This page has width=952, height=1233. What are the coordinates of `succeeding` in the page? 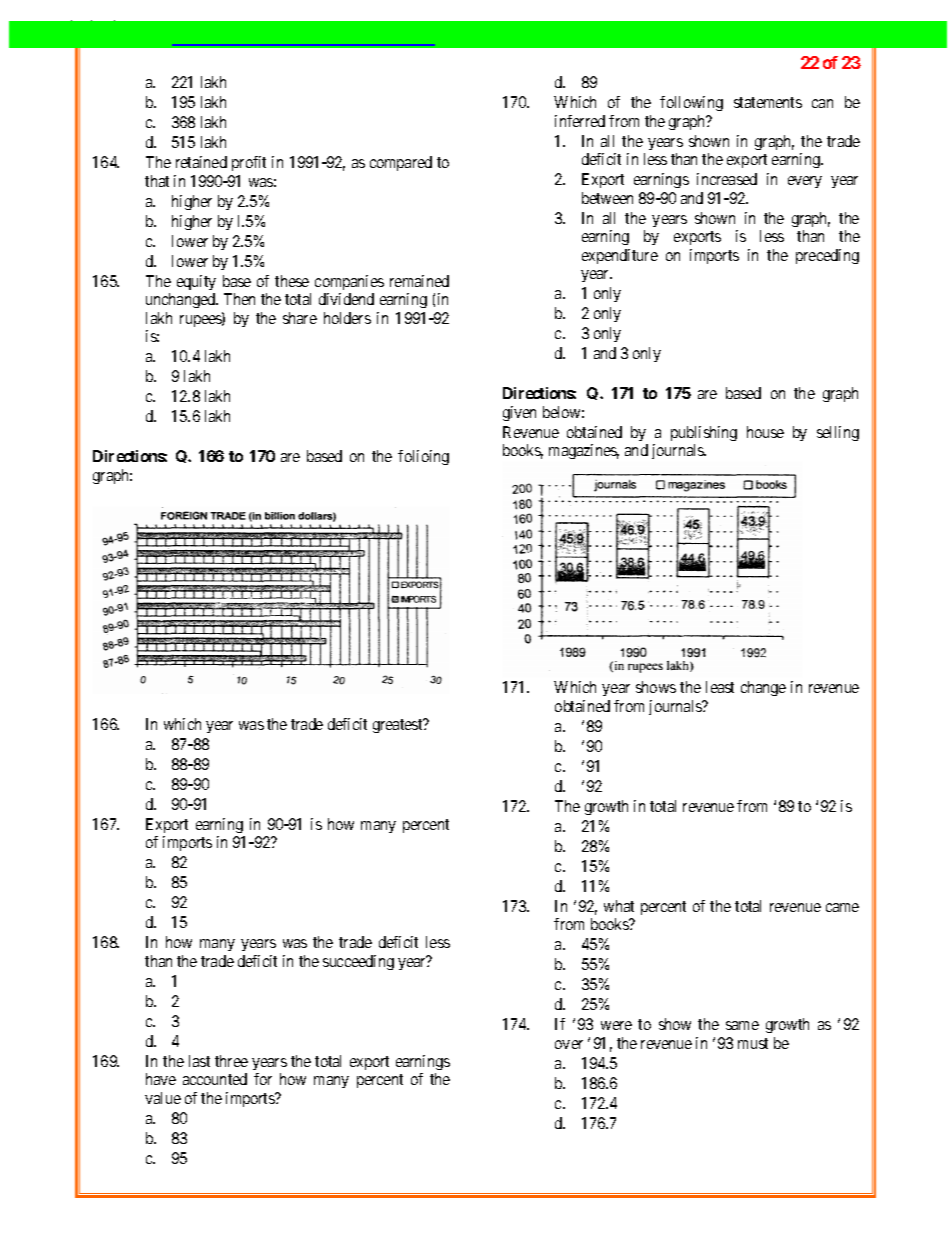 It's located at (358, 962).
